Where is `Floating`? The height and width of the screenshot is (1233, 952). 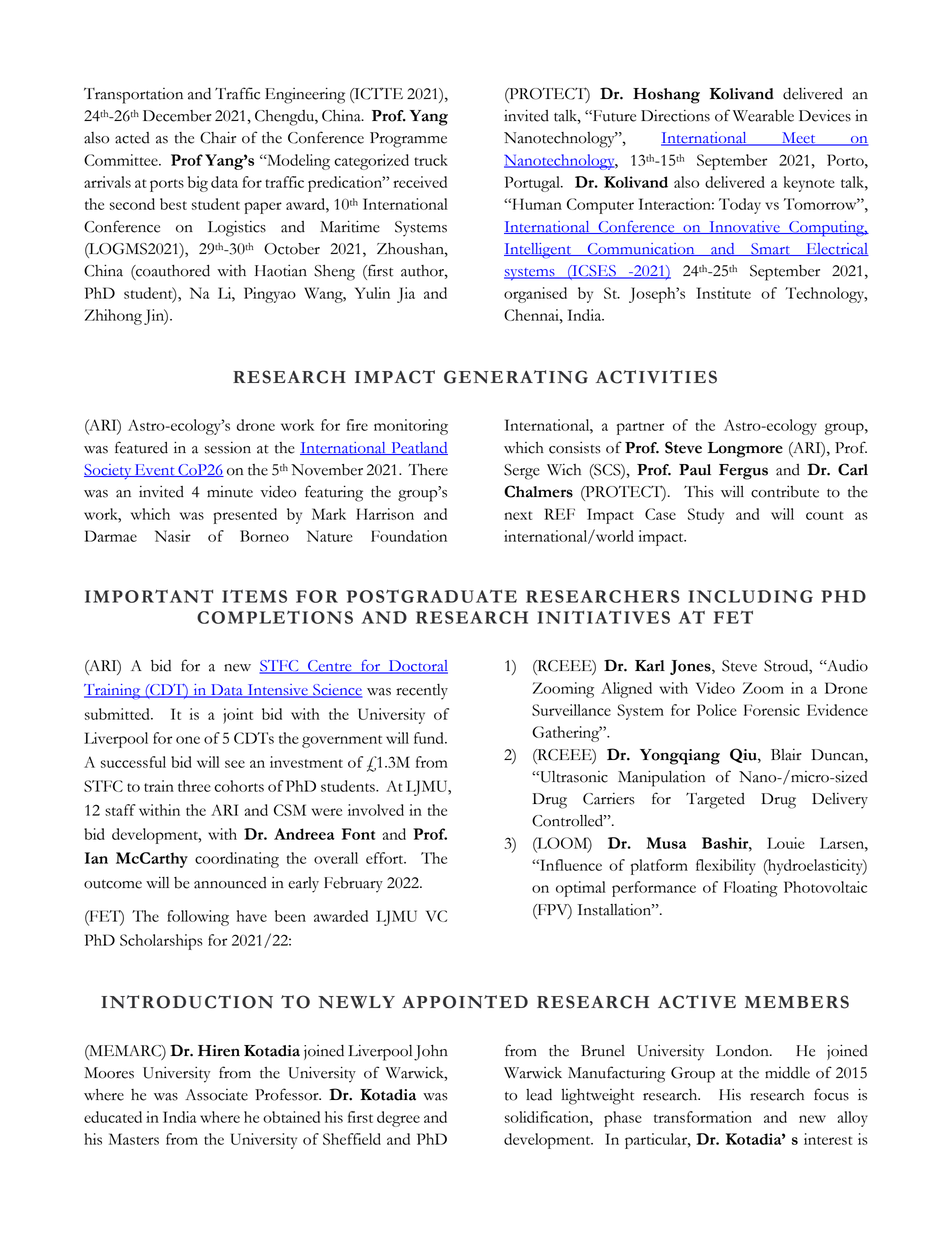 Floating is located at coordinates (751, 889).
